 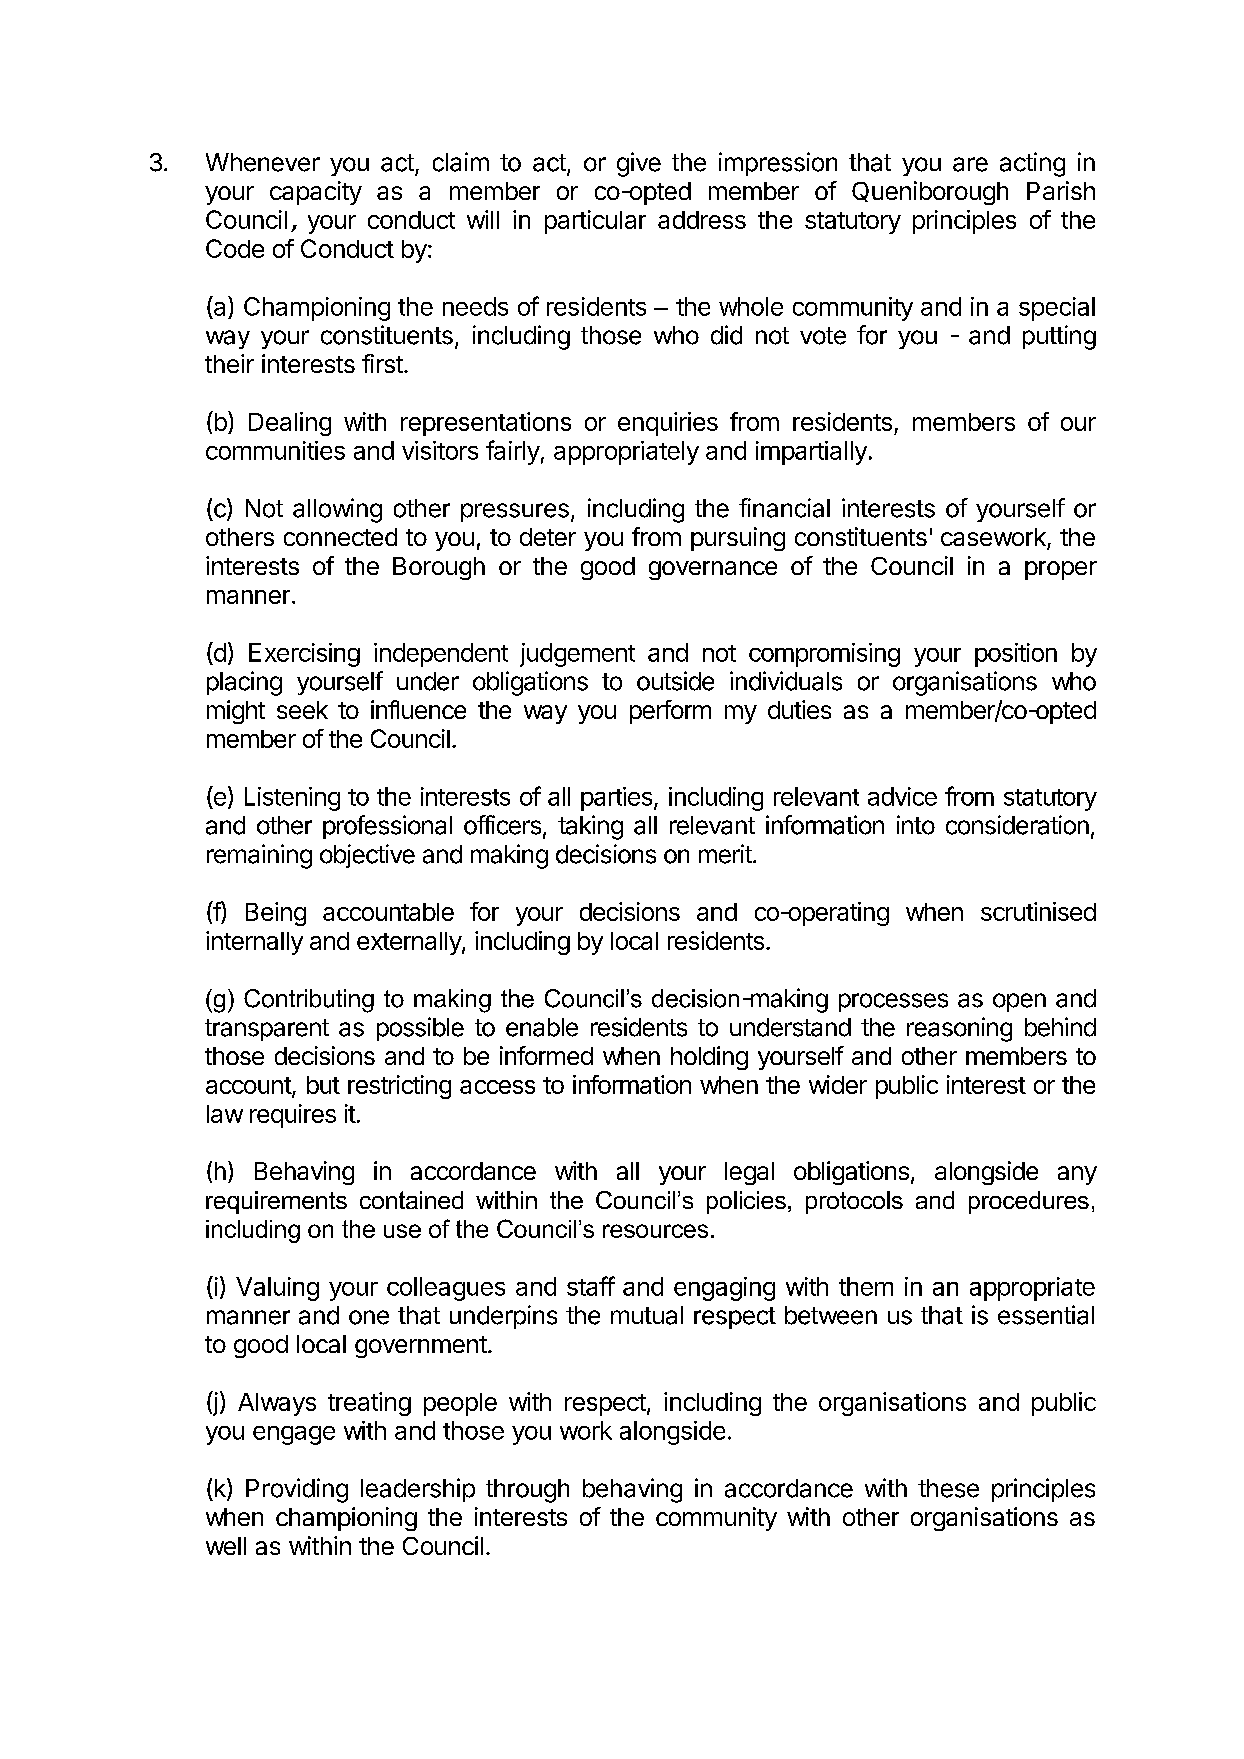 I want to click on acting, so click(x=1032, y=164).
